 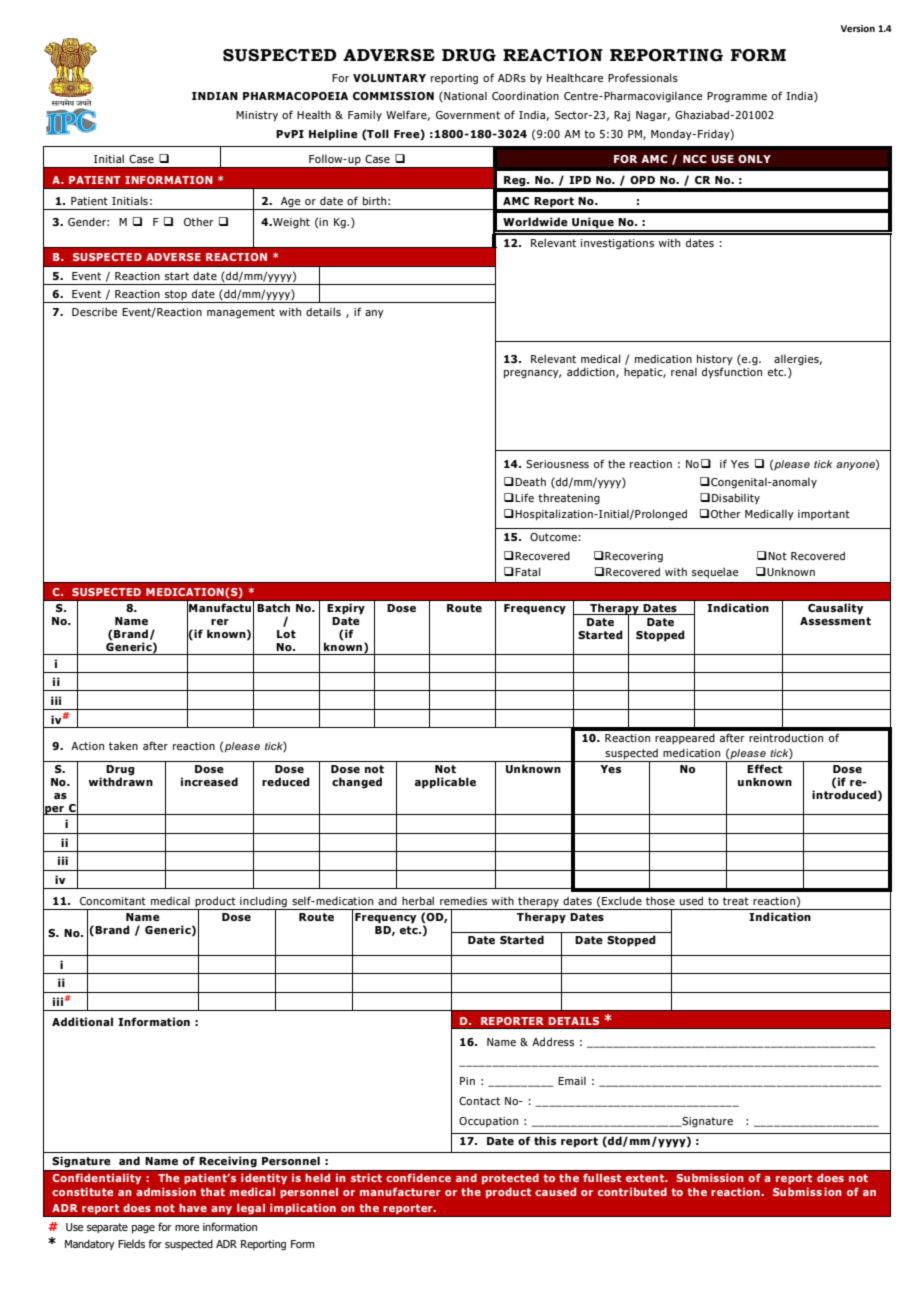 I want to click on have, so click(x=193, y=1207).
